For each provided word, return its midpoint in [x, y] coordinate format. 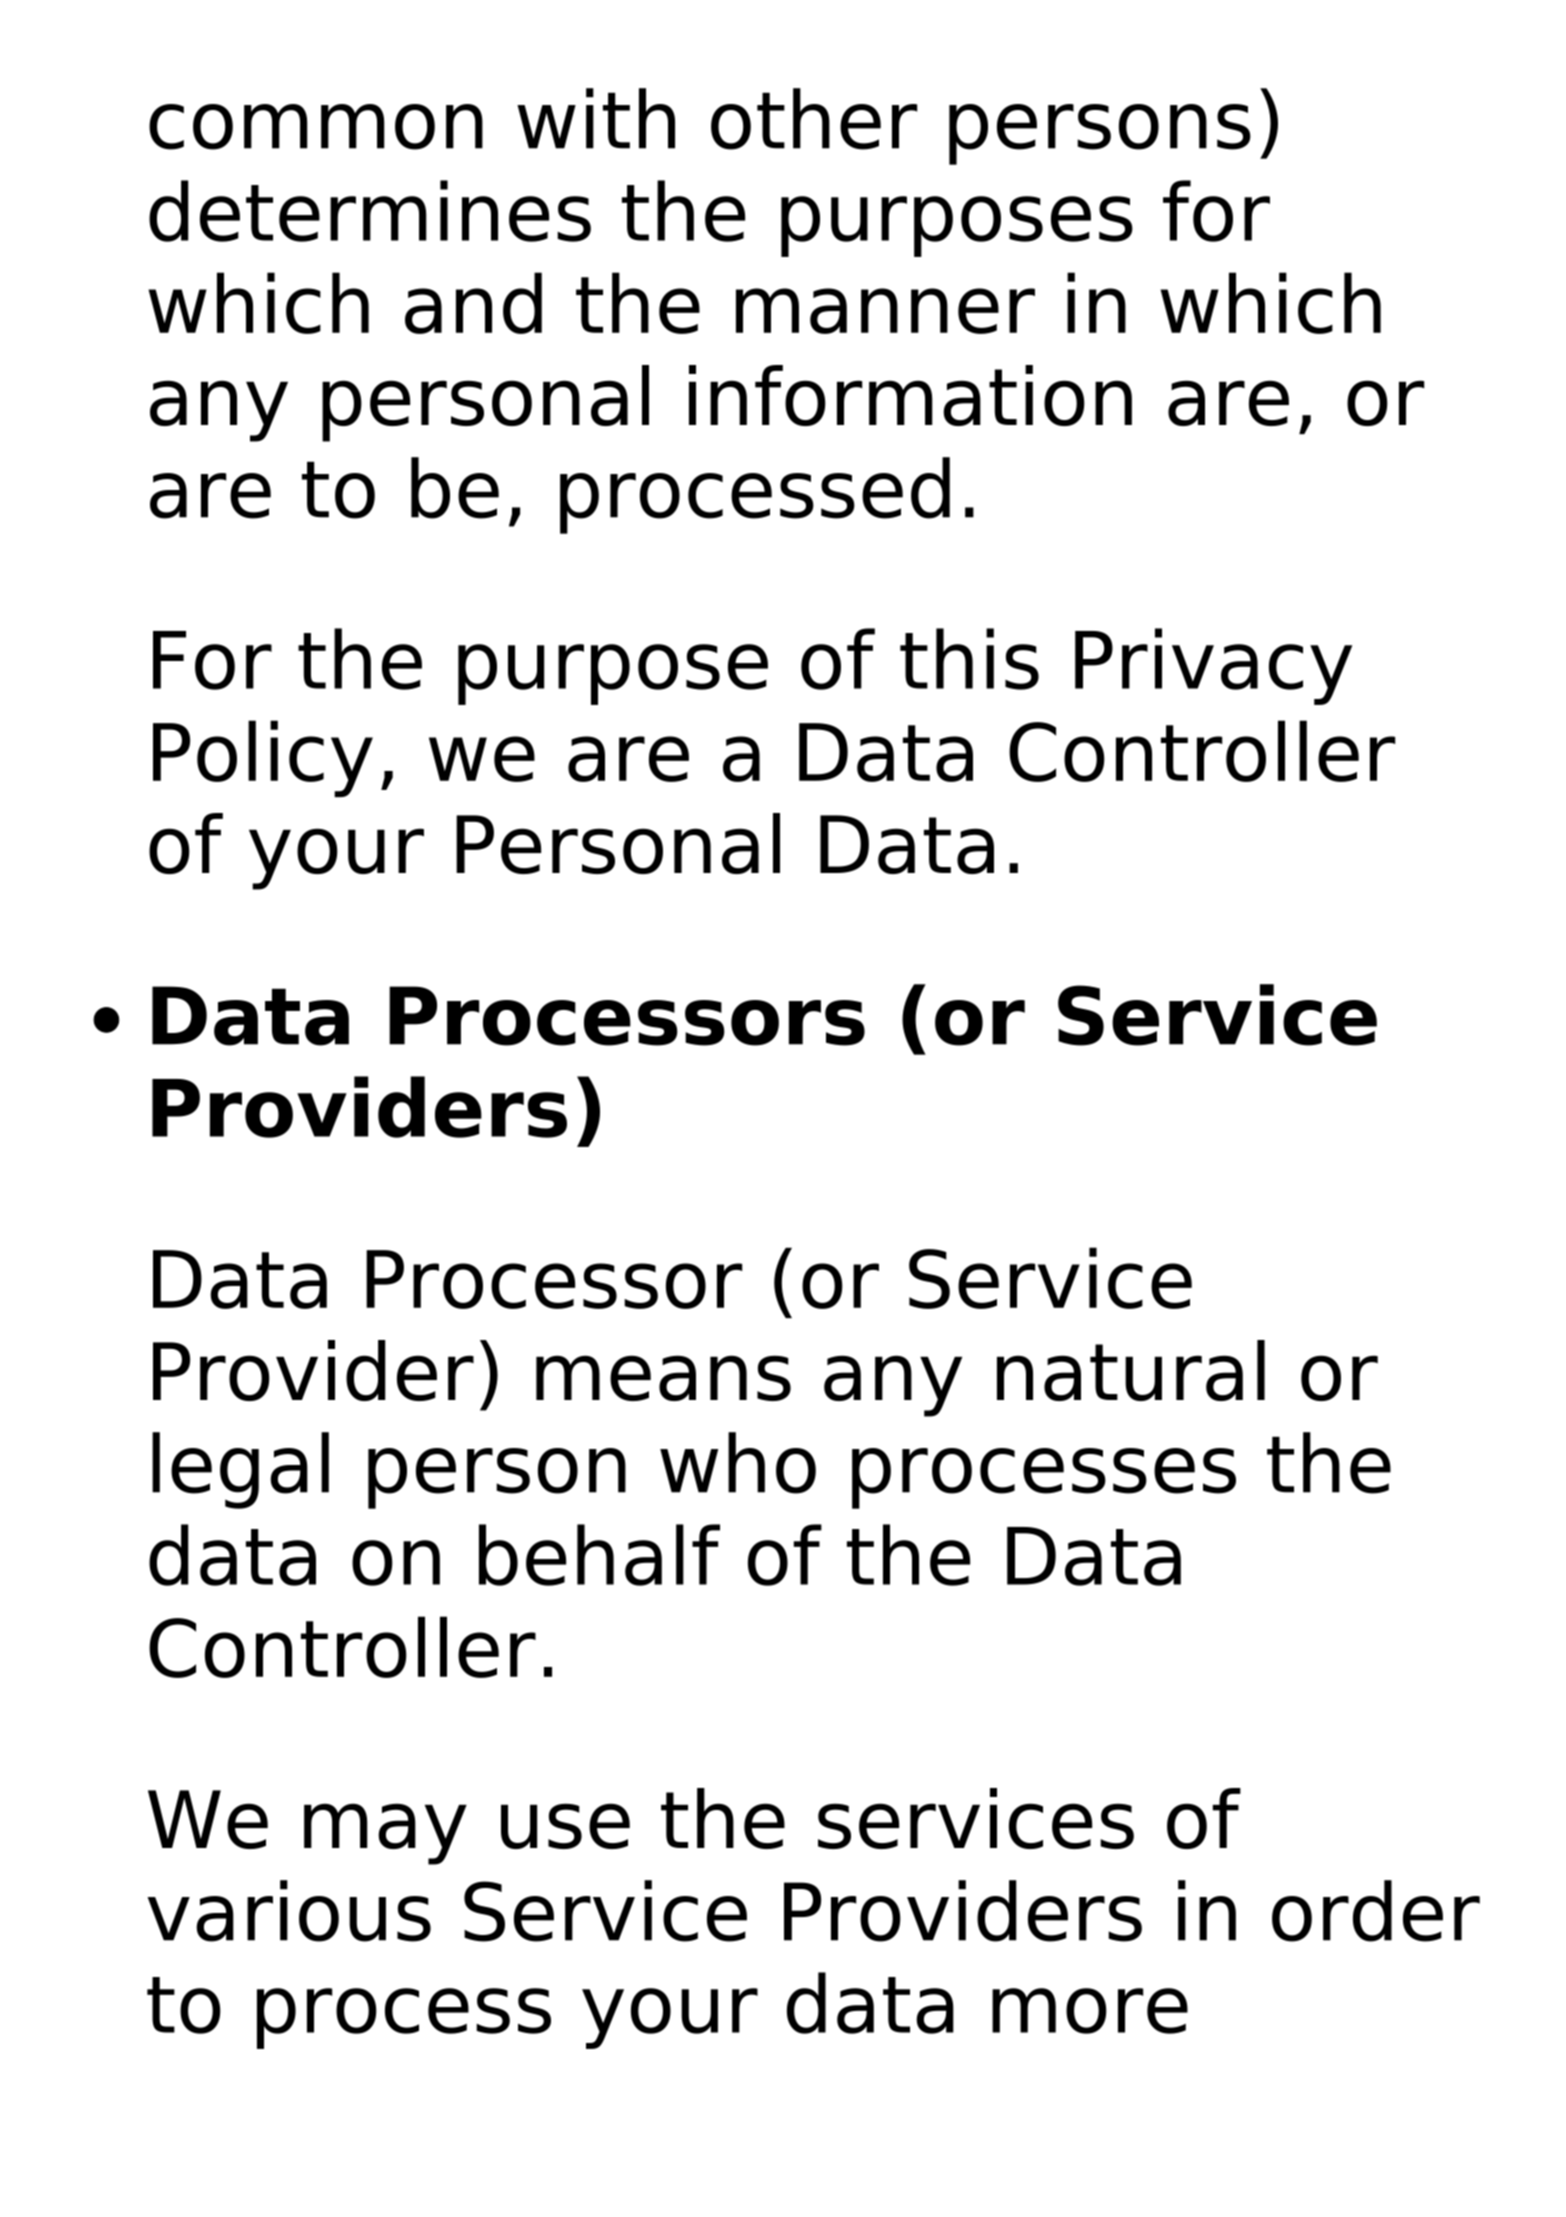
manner [885, 311]
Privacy [1213, 666]
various [289, 1911]
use [565, 1826]
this [969, 659]
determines [370, 211]
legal [240, 1470]
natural [1131, 1370]
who [738, 1463]
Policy [263, 758]
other [814, 119]
